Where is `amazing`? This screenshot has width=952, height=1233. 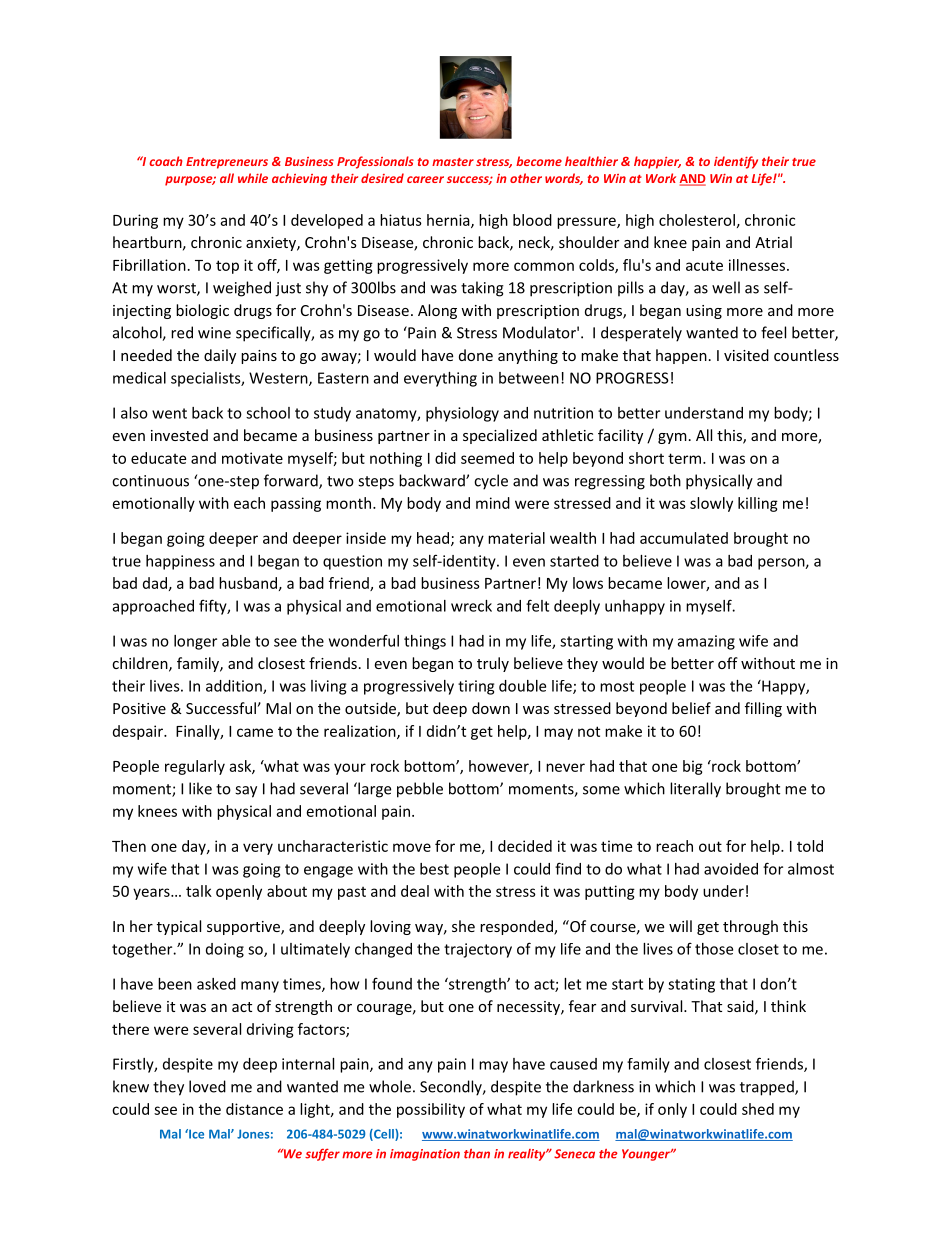
amazing is located at coordinates (706, 642).
